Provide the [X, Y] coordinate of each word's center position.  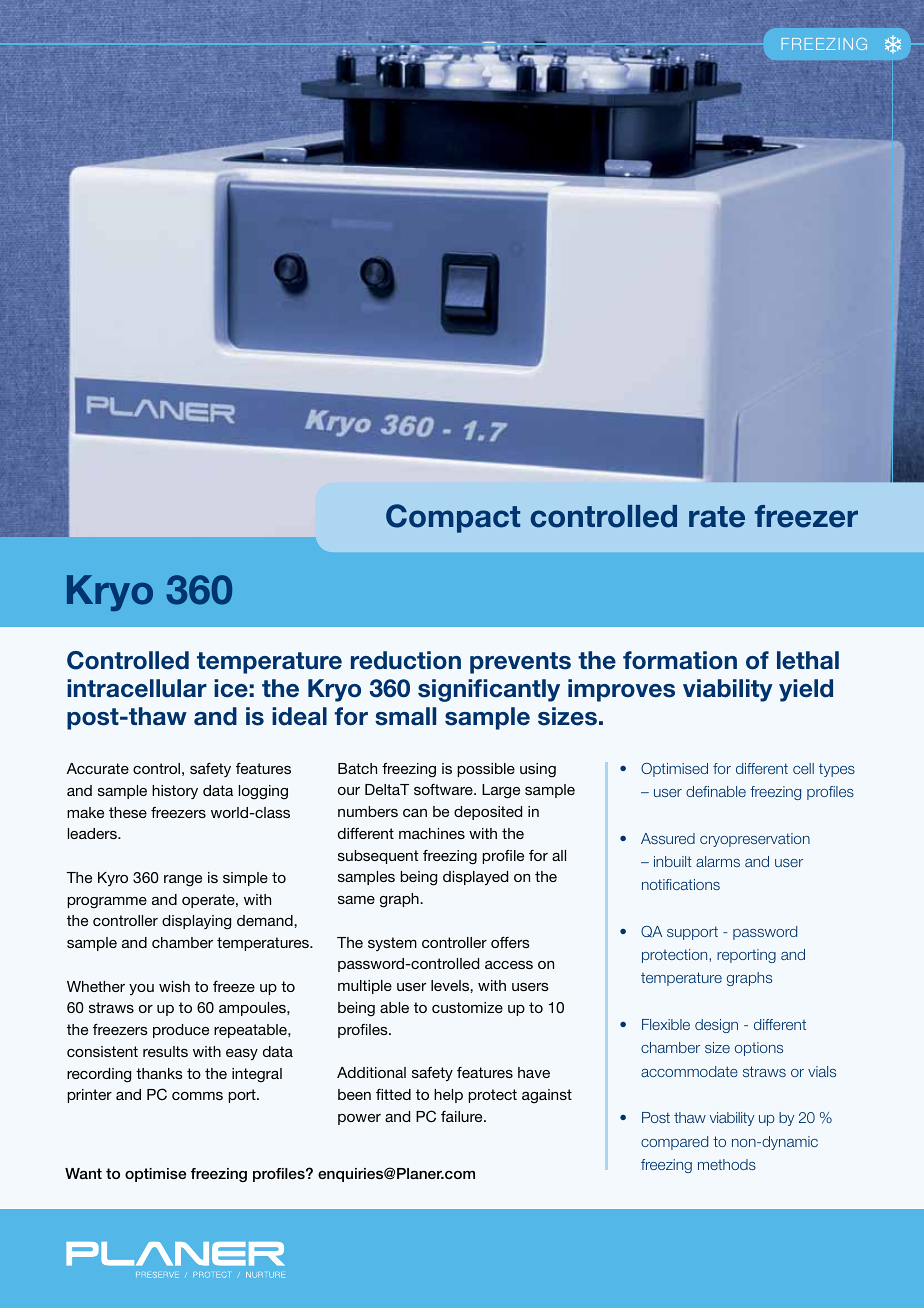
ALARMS [718, 861]
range [183, 881]
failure [463, 1116]
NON [745, 1143]
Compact [453, 518]
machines [432, 833]
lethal [808, 660]
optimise [155, 1175]
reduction [406, 660]
